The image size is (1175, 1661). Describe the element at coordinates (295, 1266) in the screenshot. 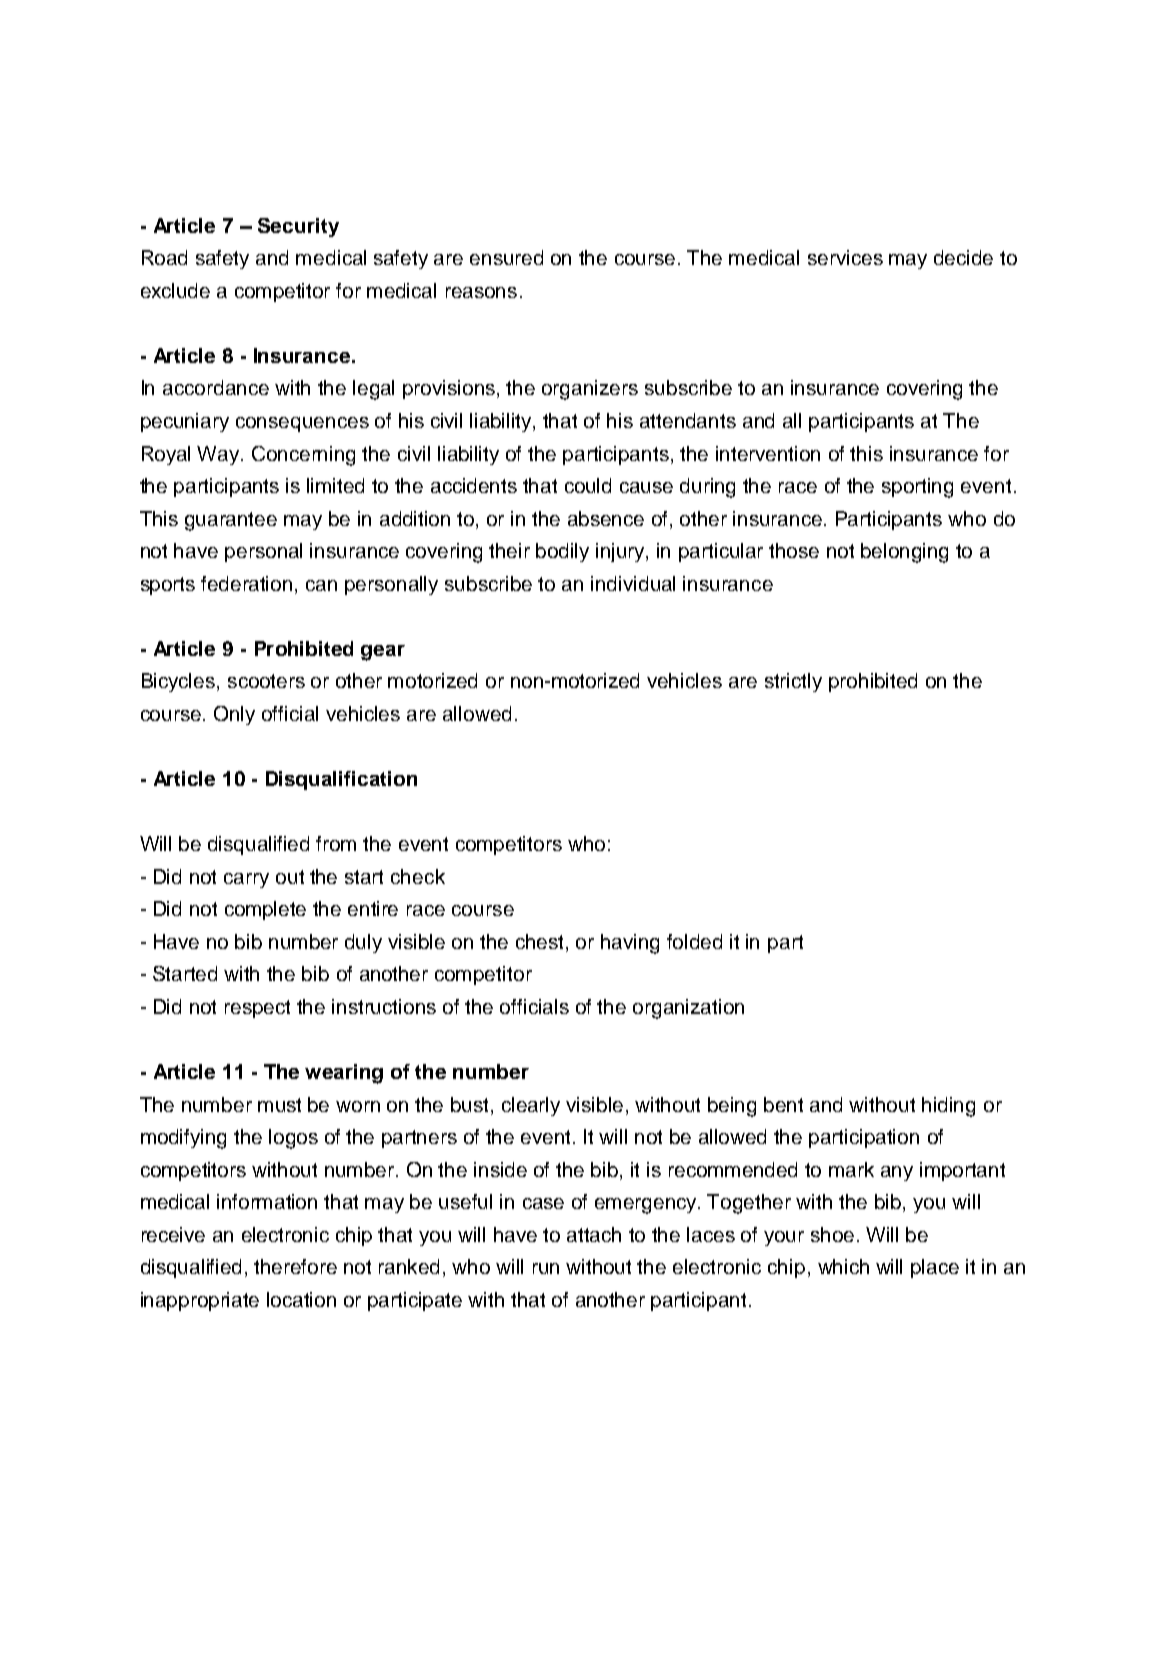

I see `therefore` at that location.
